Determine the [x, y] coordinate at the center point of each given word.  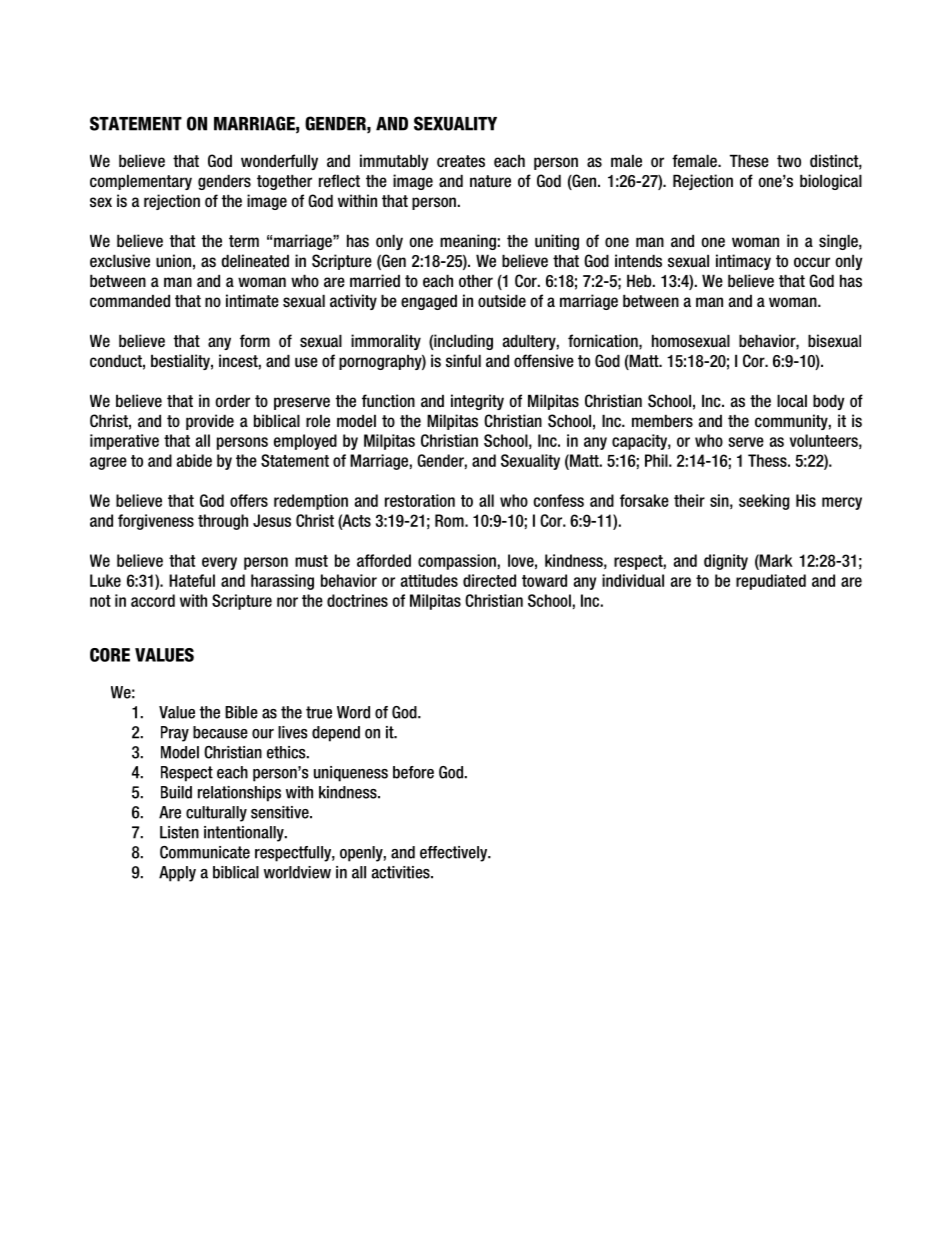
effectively [455, 854]
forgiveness [156, 522]
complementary [141, 182]
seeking [764, 502]
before [413, 772]
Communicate [205, 852]
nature [490, 181]
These [749, 161]
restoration [420, 500]
